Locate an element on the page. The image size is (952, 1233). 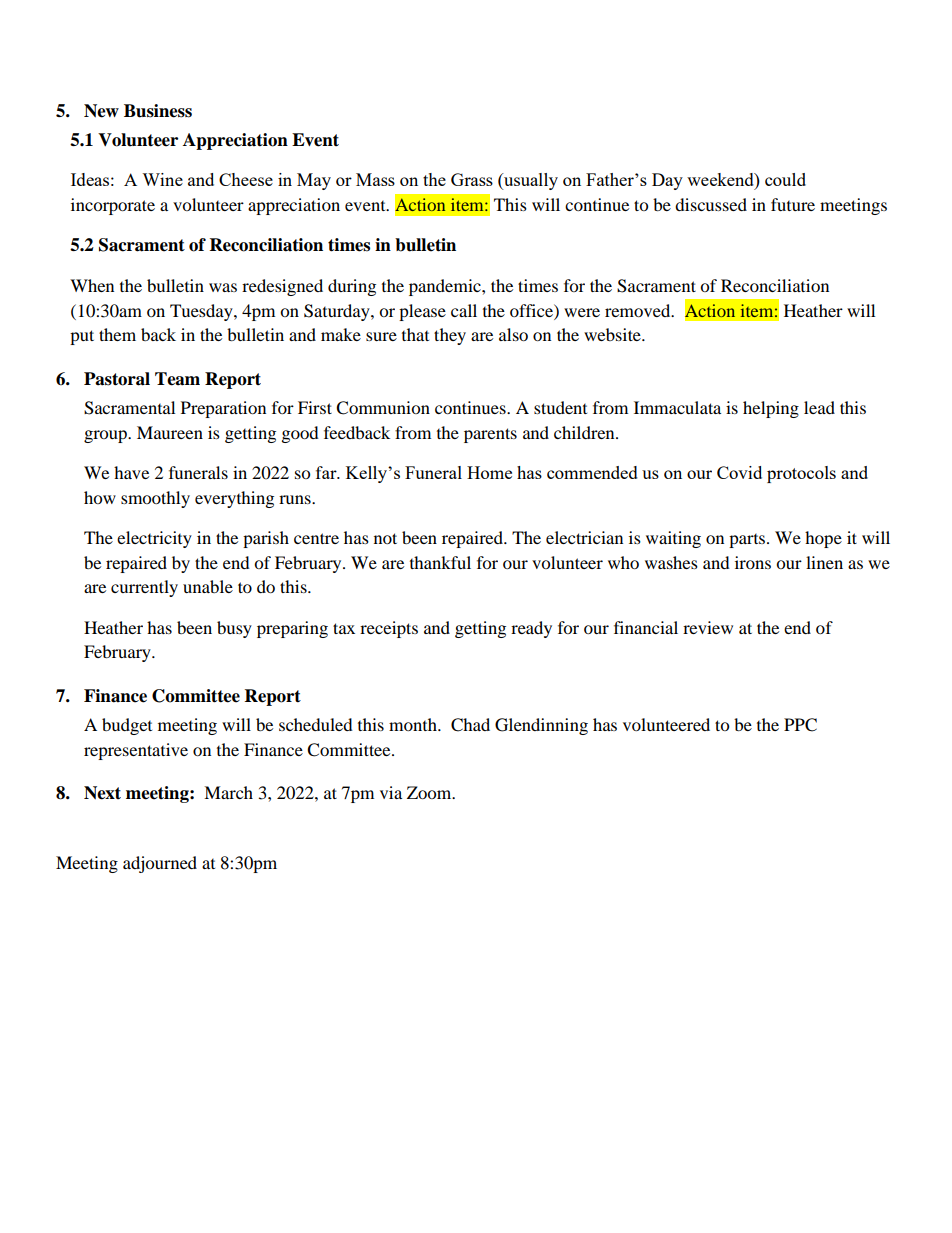
Grass is located at coordinates (472, 179).
